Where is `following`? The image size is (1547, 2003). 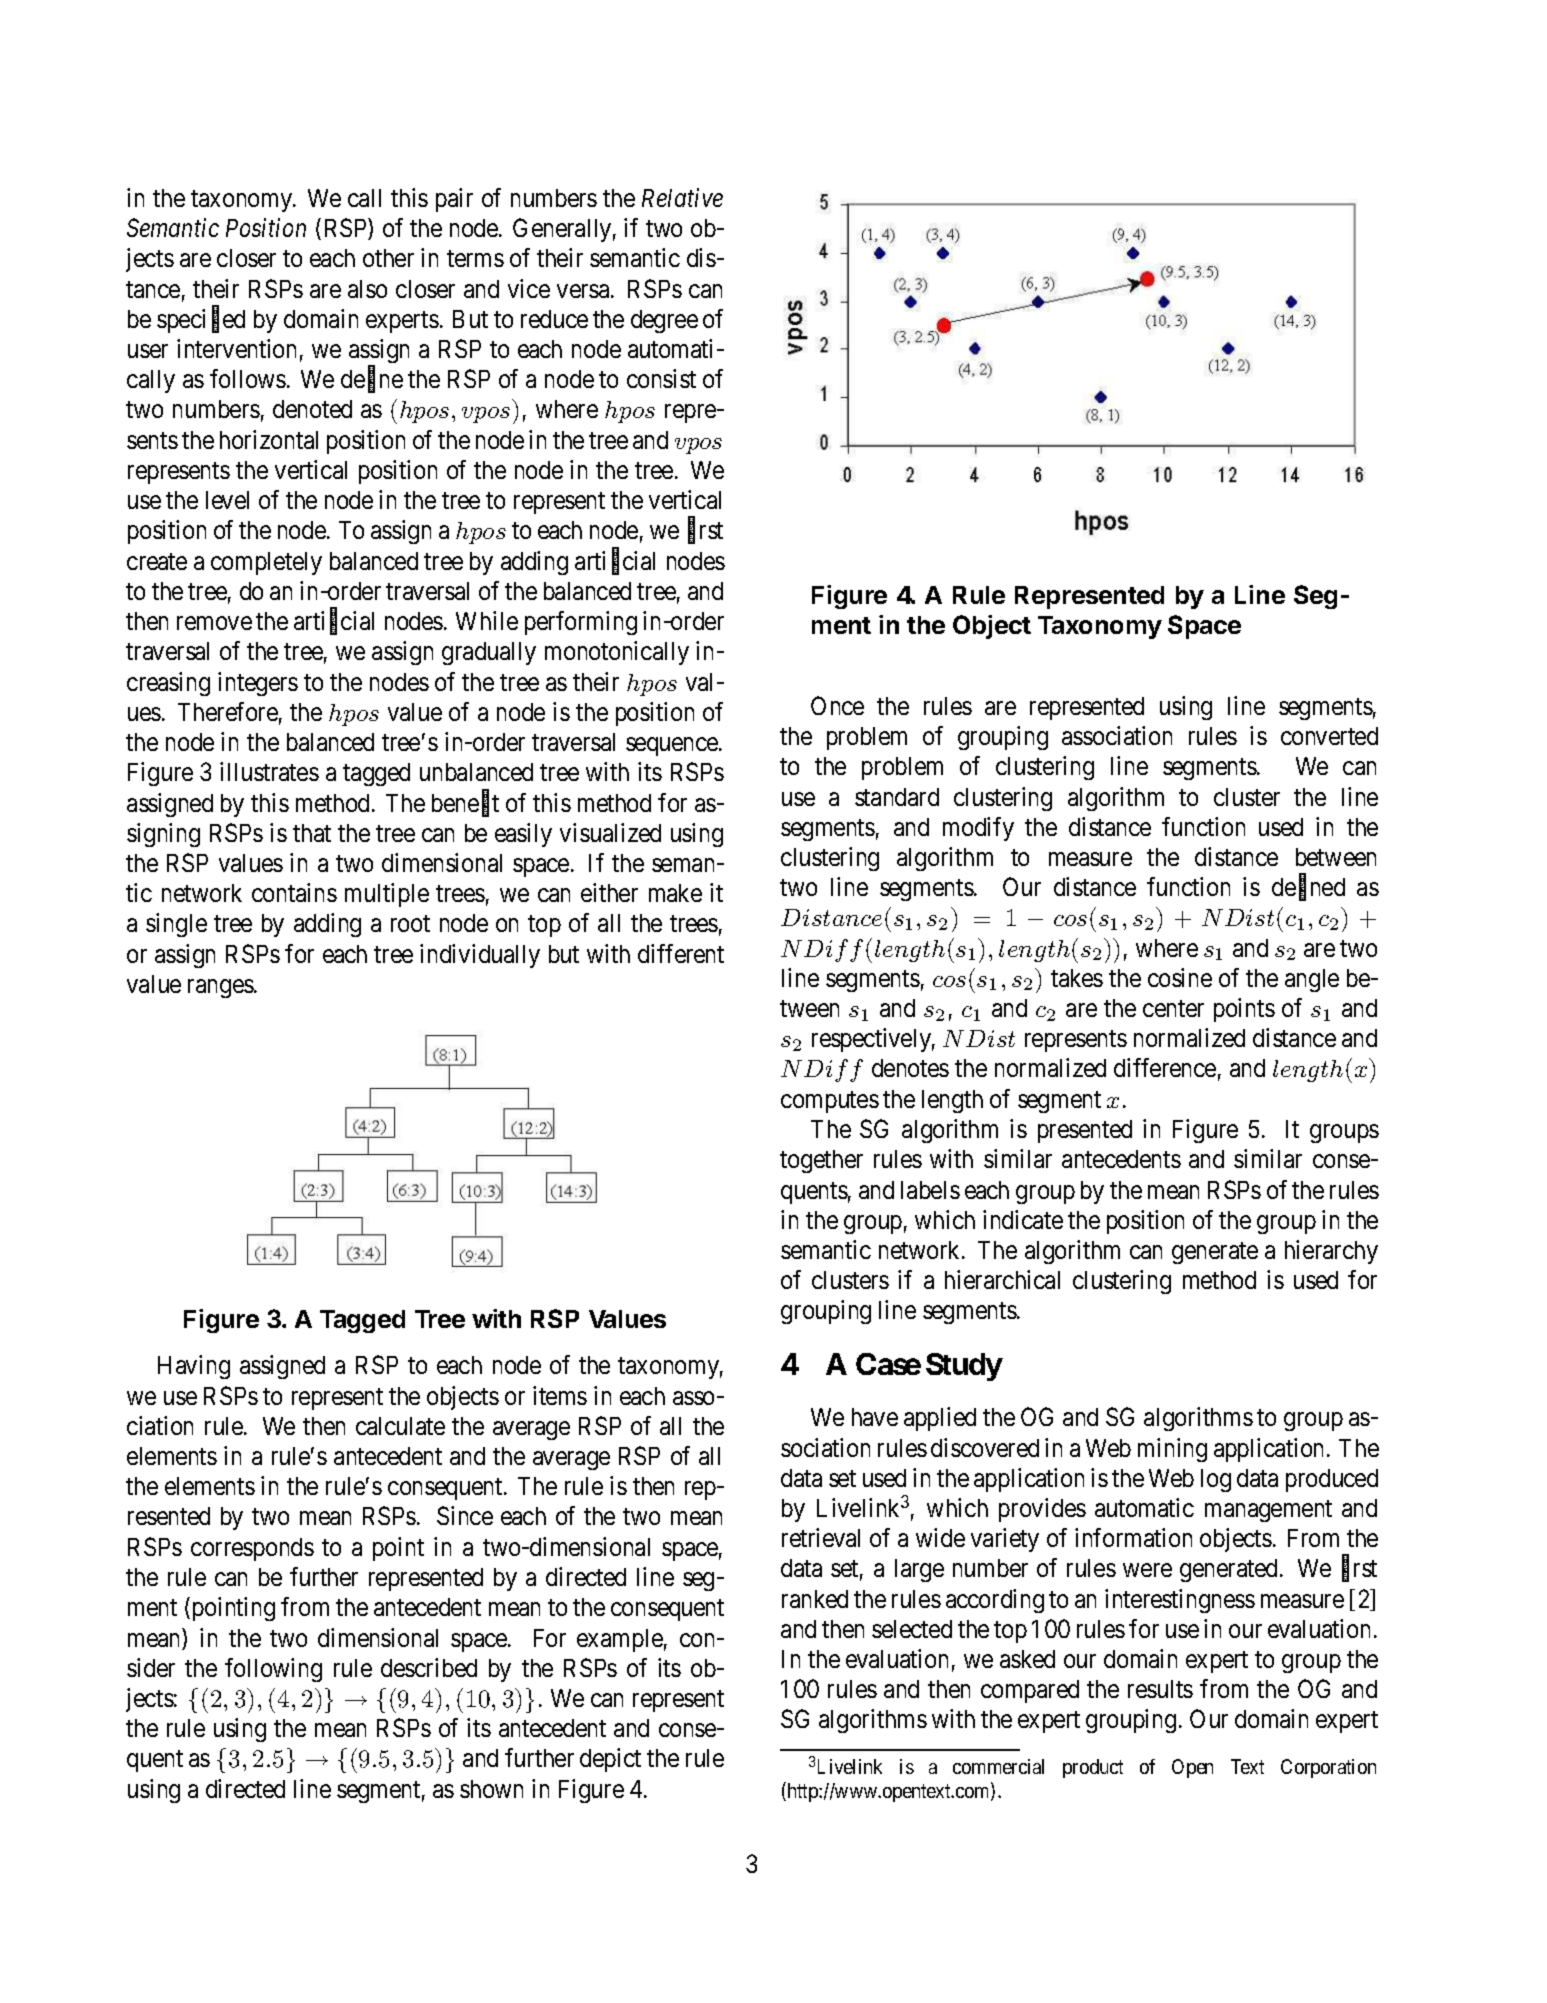 following is located at coordinates (273, 1670).
